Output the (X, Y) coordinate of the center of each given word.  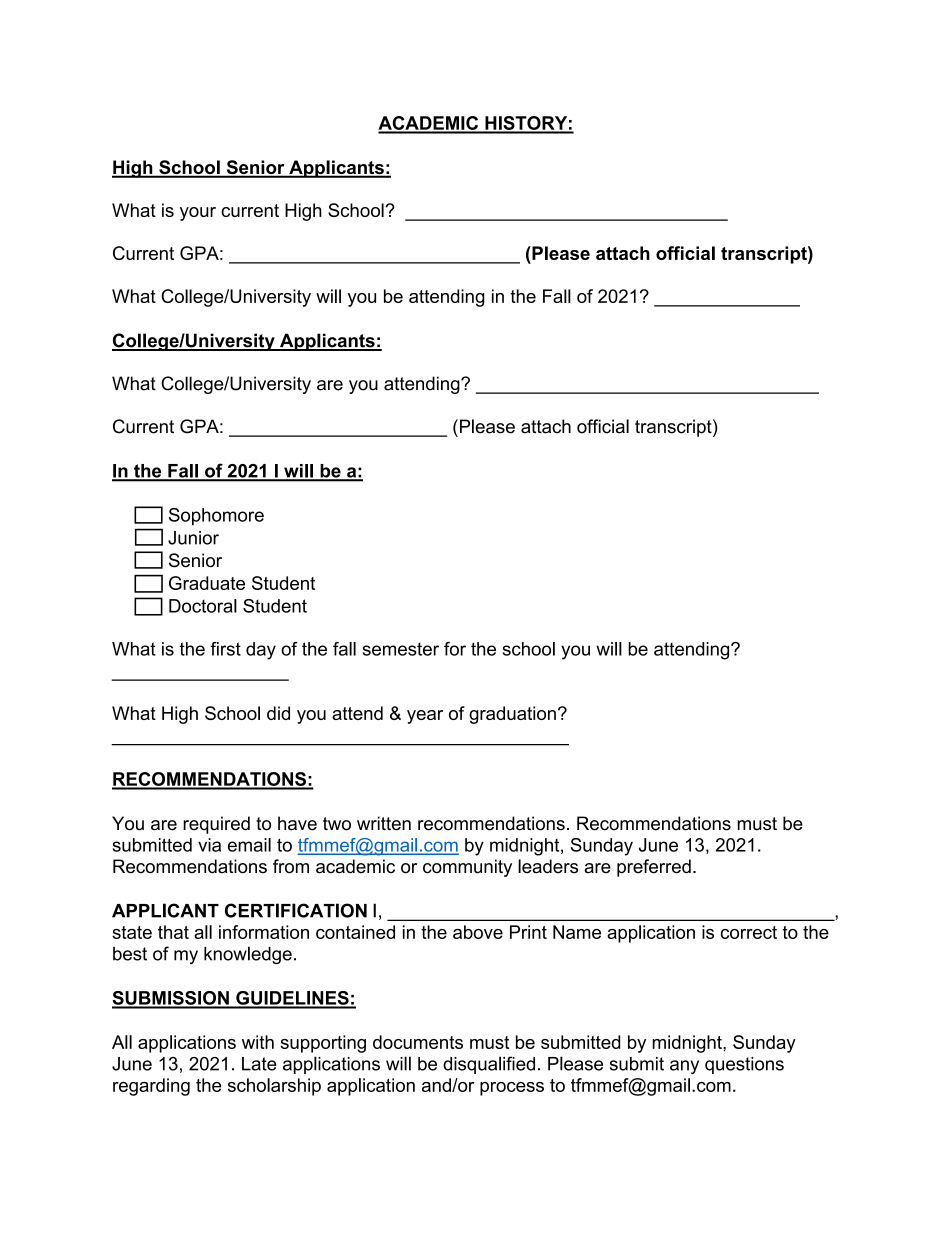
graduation (512, 715)
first (225, 649)
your (198, 214)
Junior (193, 538)
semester (401, 649)
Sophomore (216, 517)
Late (259, 1064)
